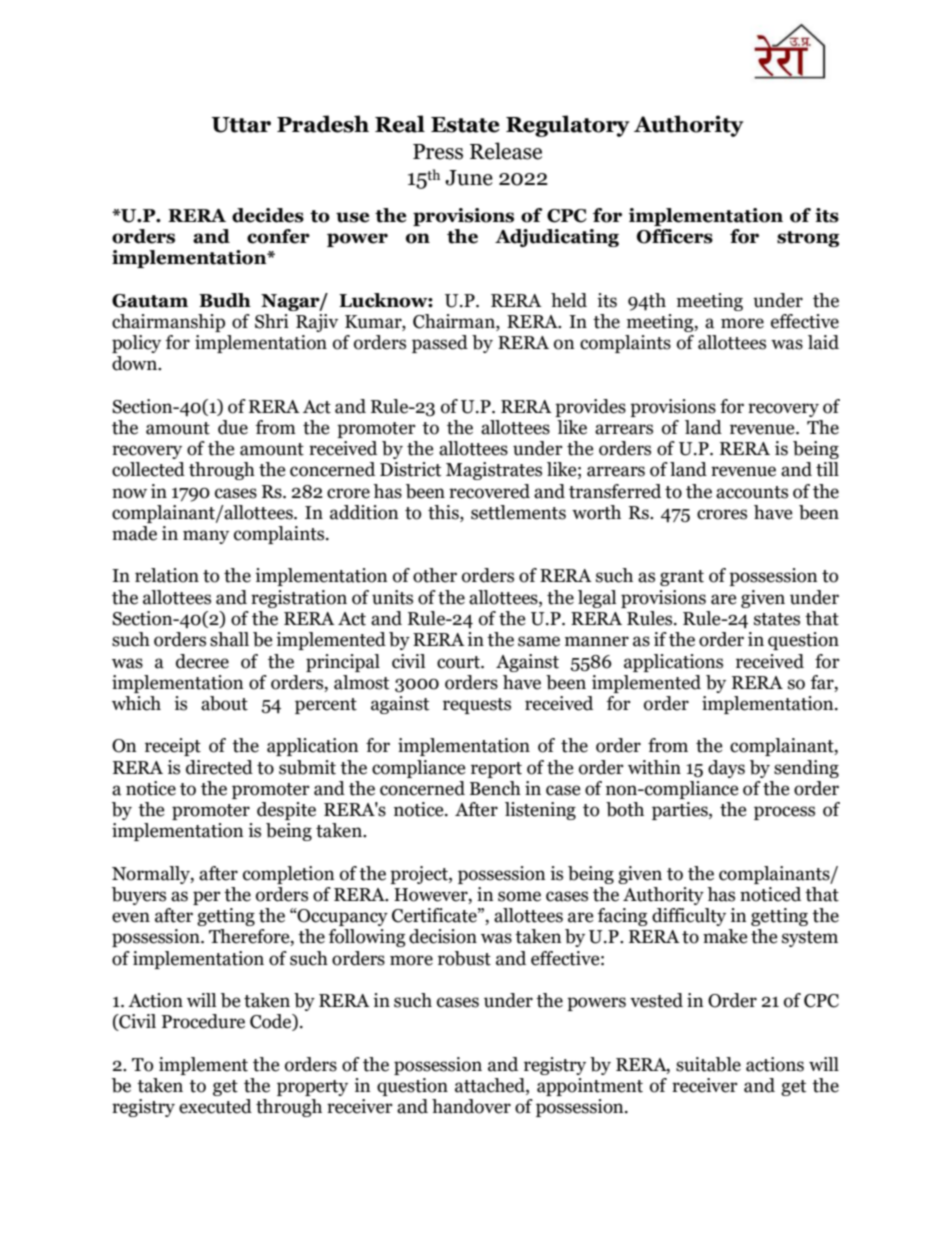  I want to click on executed, so click(215, 1106).
